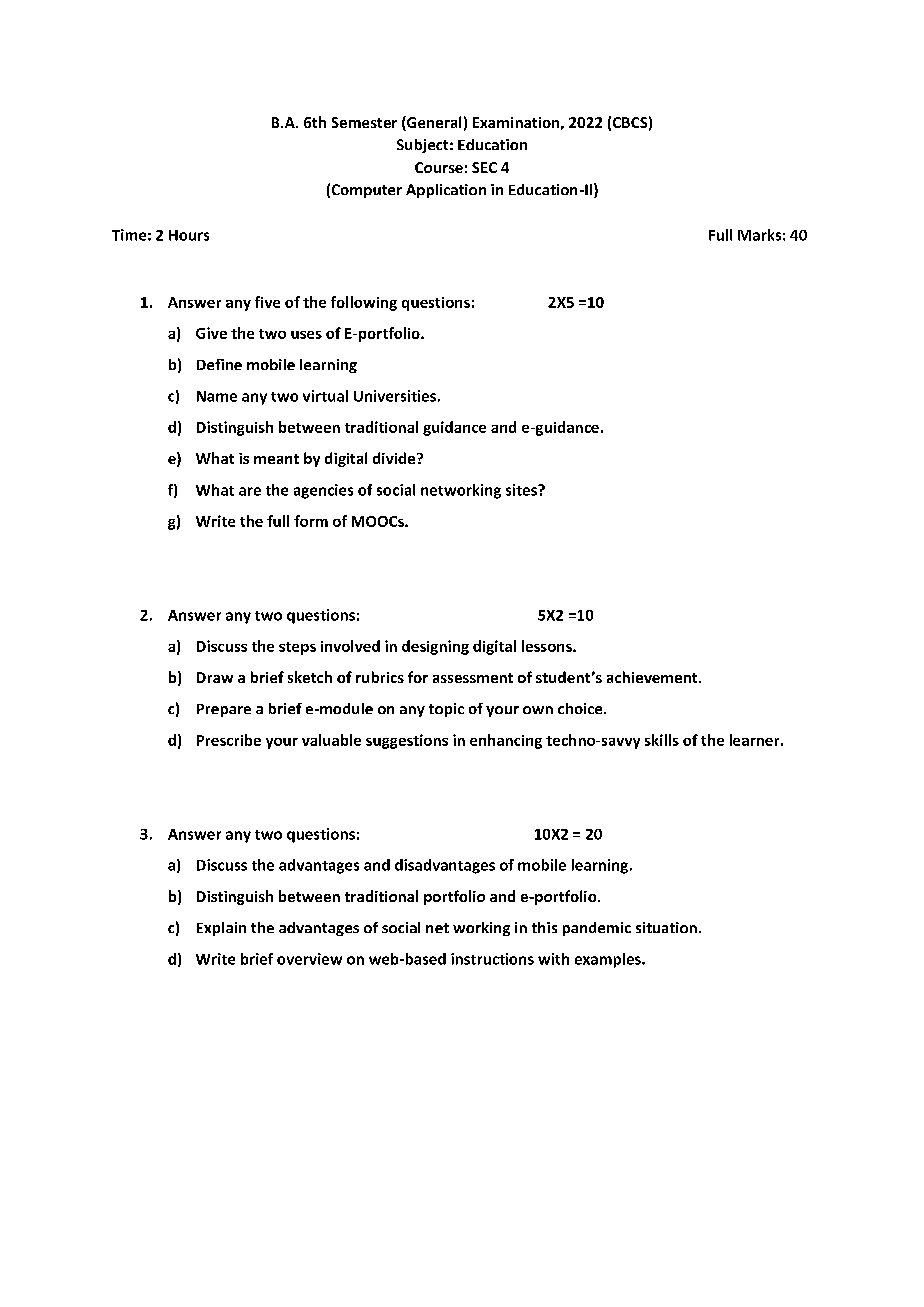 This screenshot has width=924, height=1307. Describe the element at coordinates (492, 959) in the screenshot. I see `instructions` at that location.
